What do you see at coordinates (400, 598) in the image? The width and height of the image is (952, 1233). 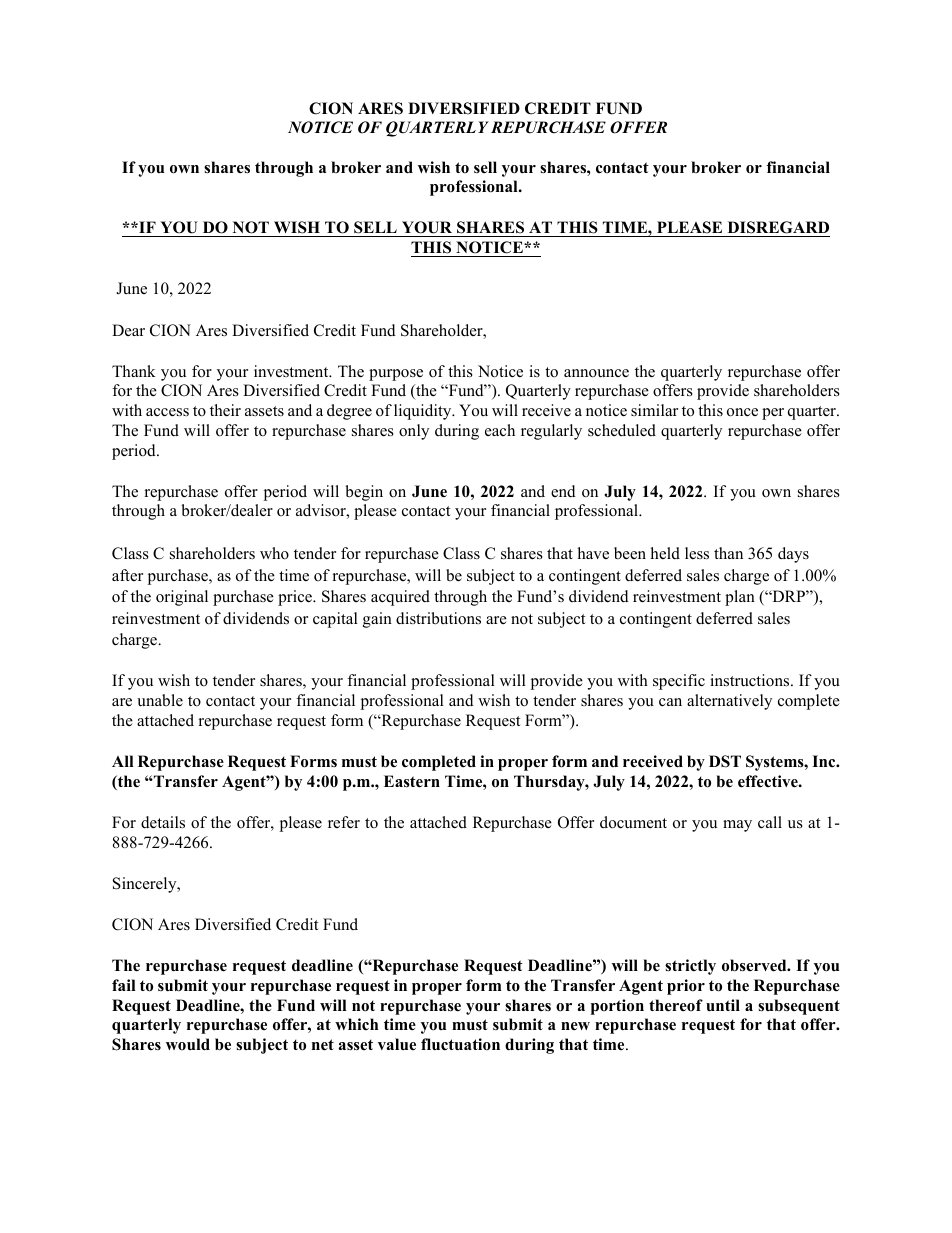 I see `acquired` at bounding box center [400, 598].
